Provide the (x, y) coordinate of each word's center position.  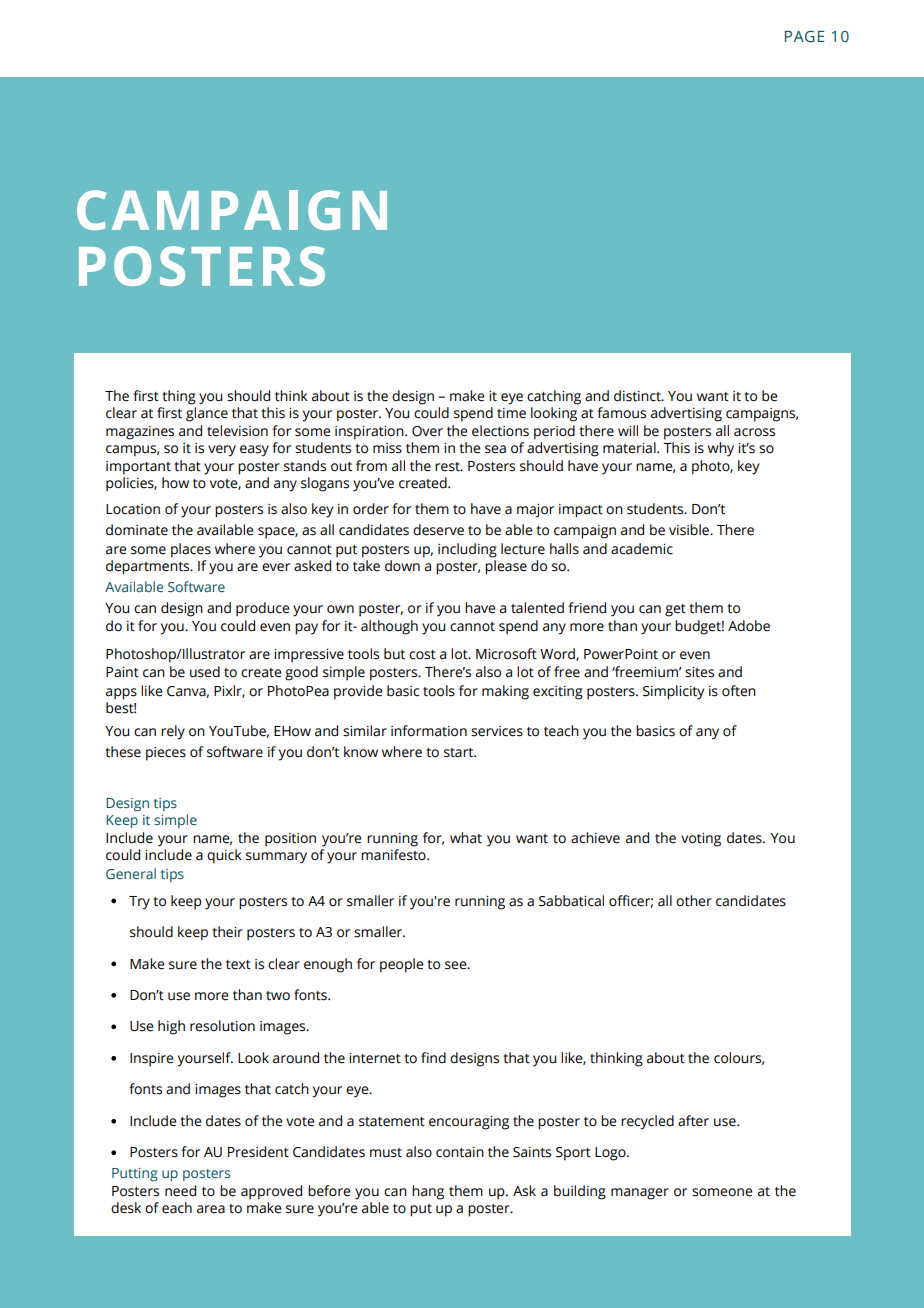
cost (422, 655)
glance (207, 414)
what (466, 838)
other (694, 901)
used (205, 672)
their (227, 932)
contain (460, 1152)
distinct (638, 396)
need (180, 1191)
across (754, 432)
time (511, 413)
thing (179, 397)
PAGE (804, 37)
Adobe (749, 626)
